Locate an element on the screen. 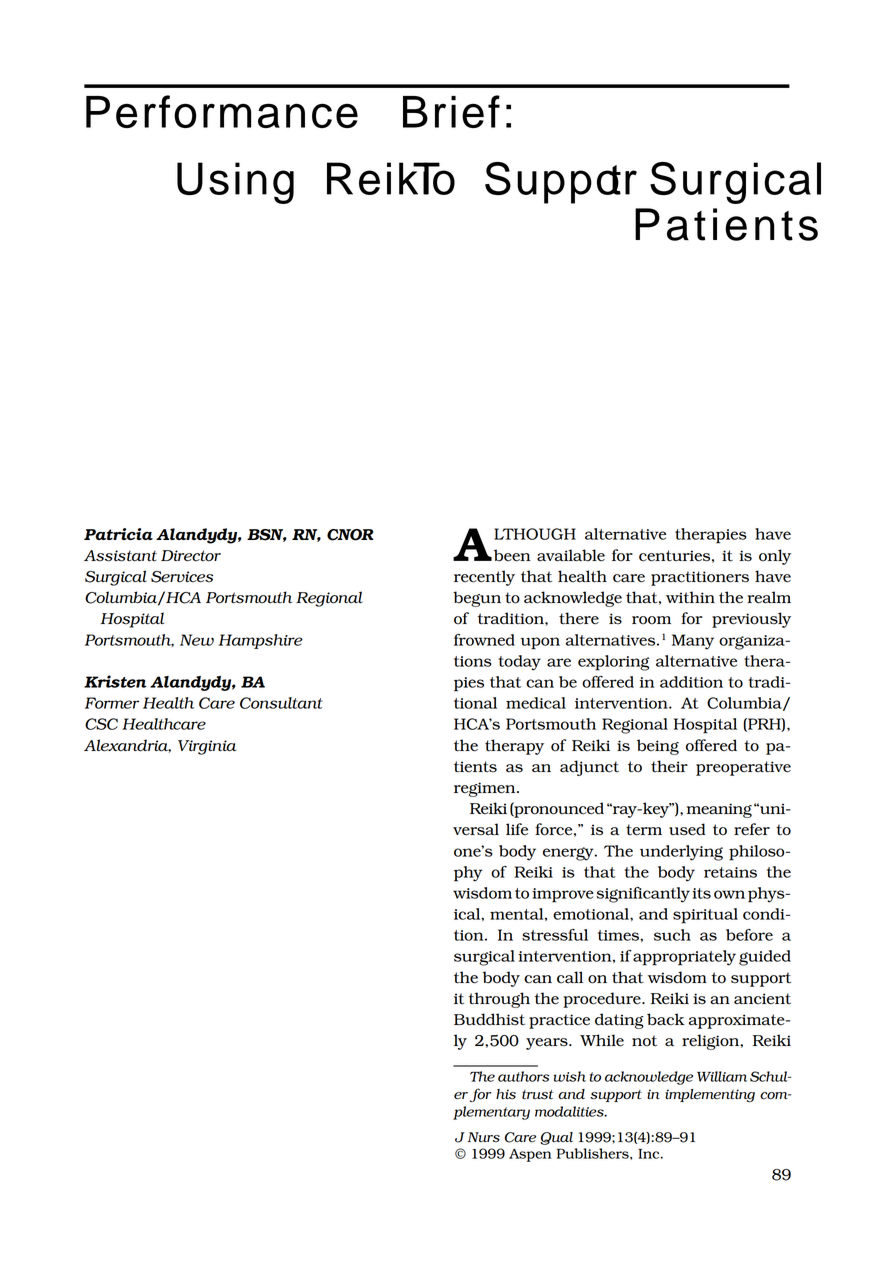 The image size is (886, 1266). Brief is located at coordinates (451, 111).
